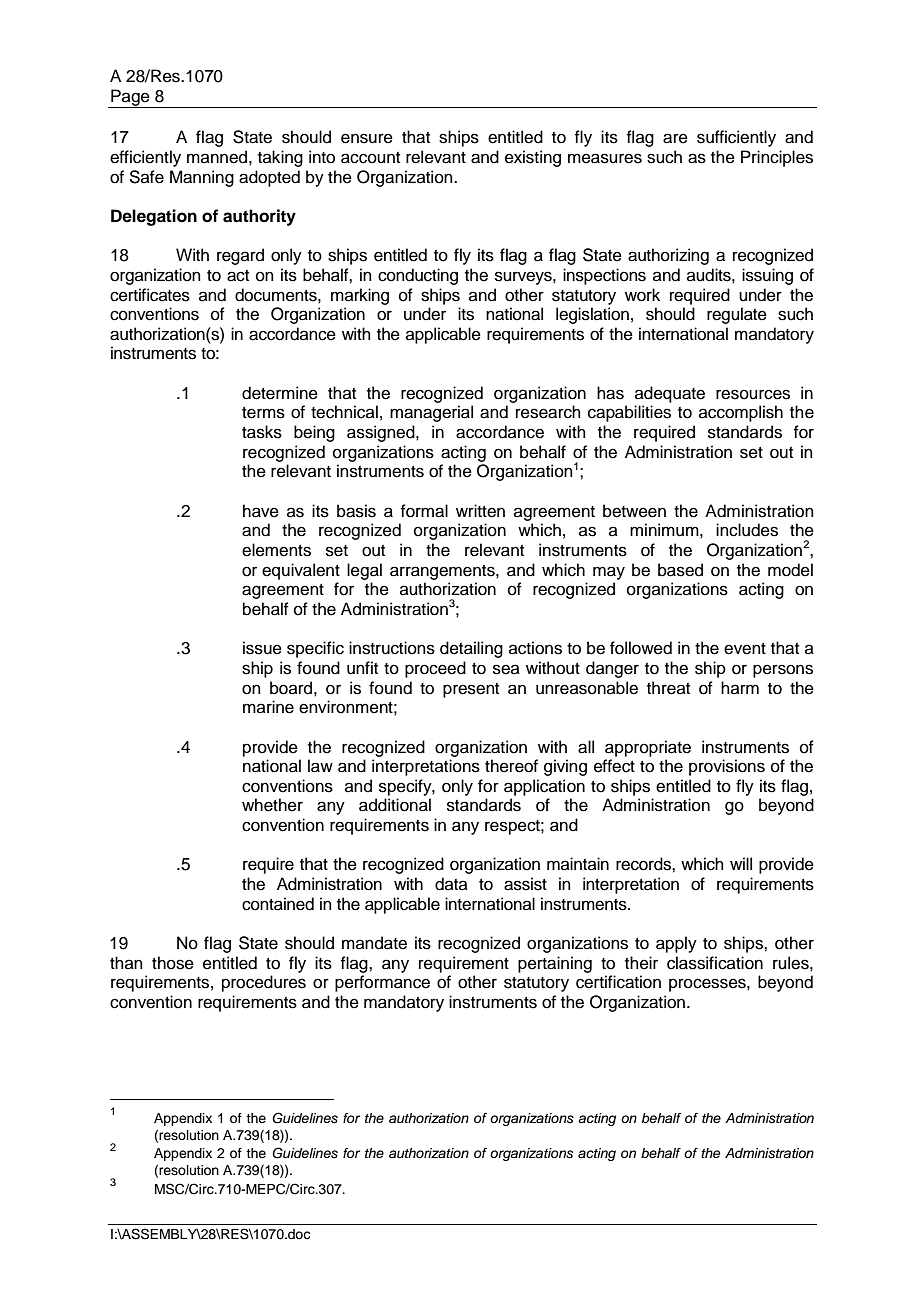 The width and height of the screenshot is (924, 1308). I want to click on performance, so click(382, 983).
